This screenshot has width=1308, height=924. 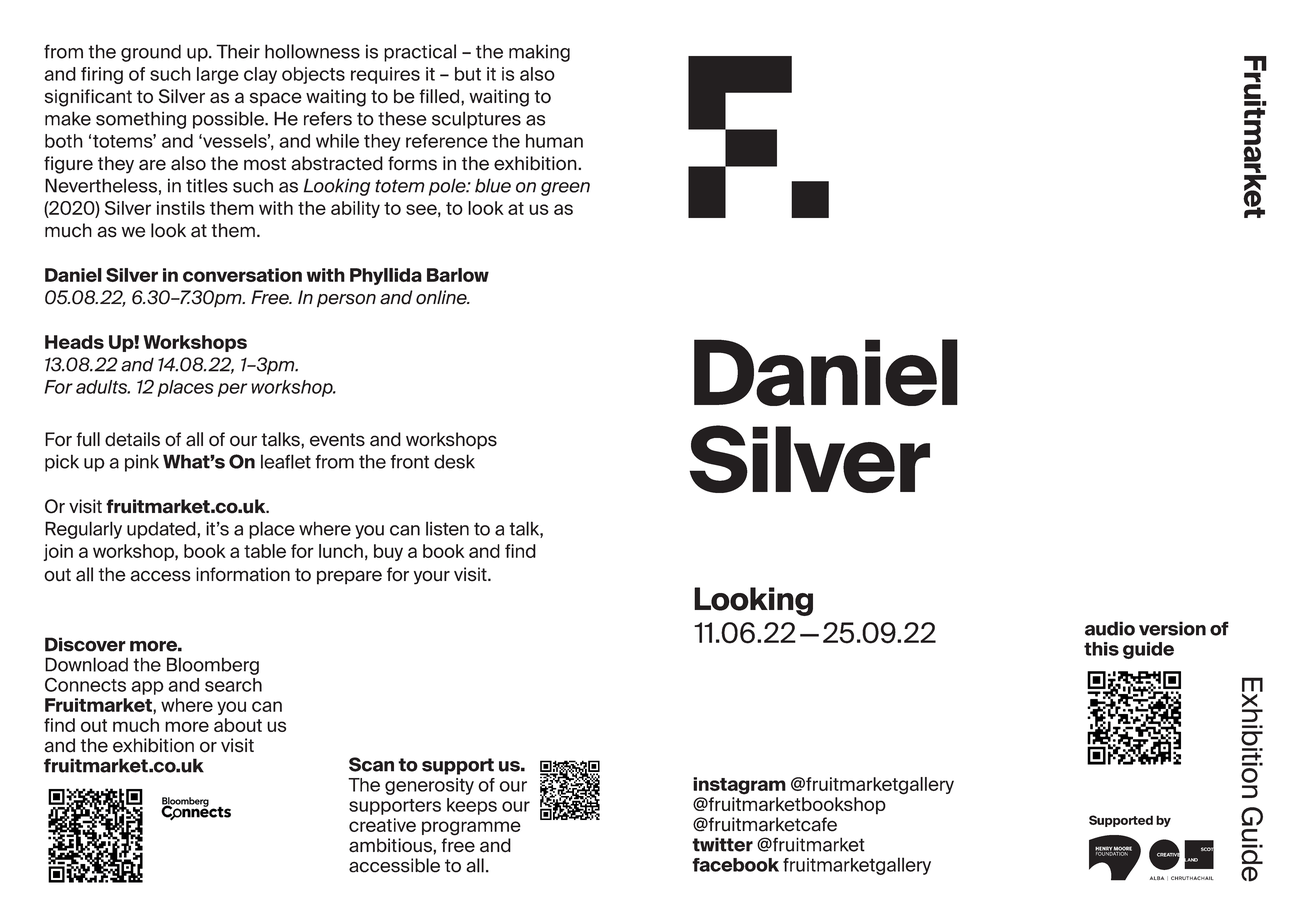 What do you see at coordinates (539, 53) in the screenshot?
I see `making` at bounding box center [539, 53].
